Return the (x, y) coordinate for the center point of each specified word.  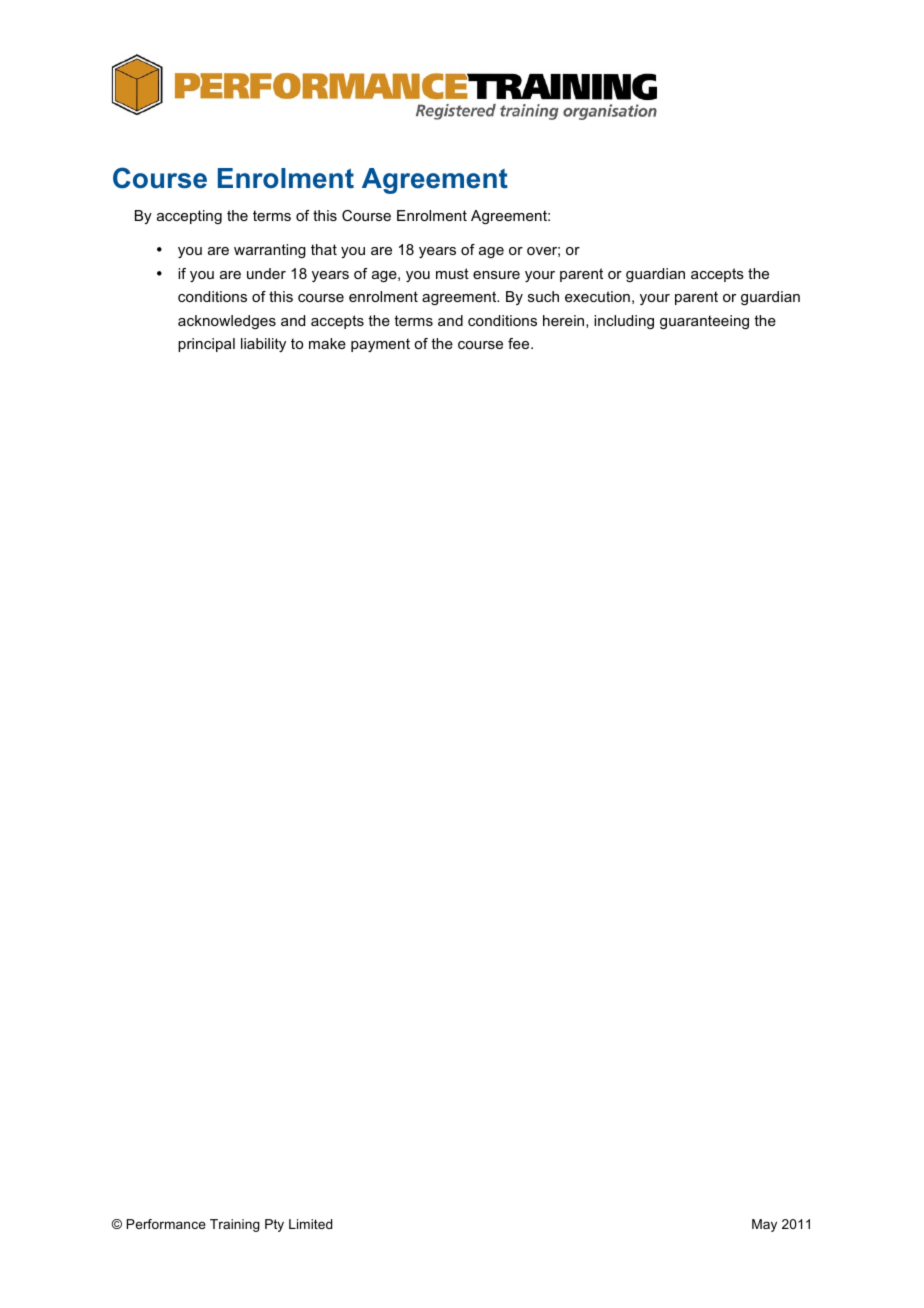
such (543, 296)
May (764, 1225)
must (452, 273)
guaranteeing (704, 322)
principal (206, 345)
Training (235, 1225)
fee (520, 343)
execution (597, 296)
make (327, 343)
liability (263, 345)
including (624, 322)
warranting (270, 251)
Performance (166, 1224)
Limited (310, 1224)
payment (380, 345)
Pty (274, 1225)
